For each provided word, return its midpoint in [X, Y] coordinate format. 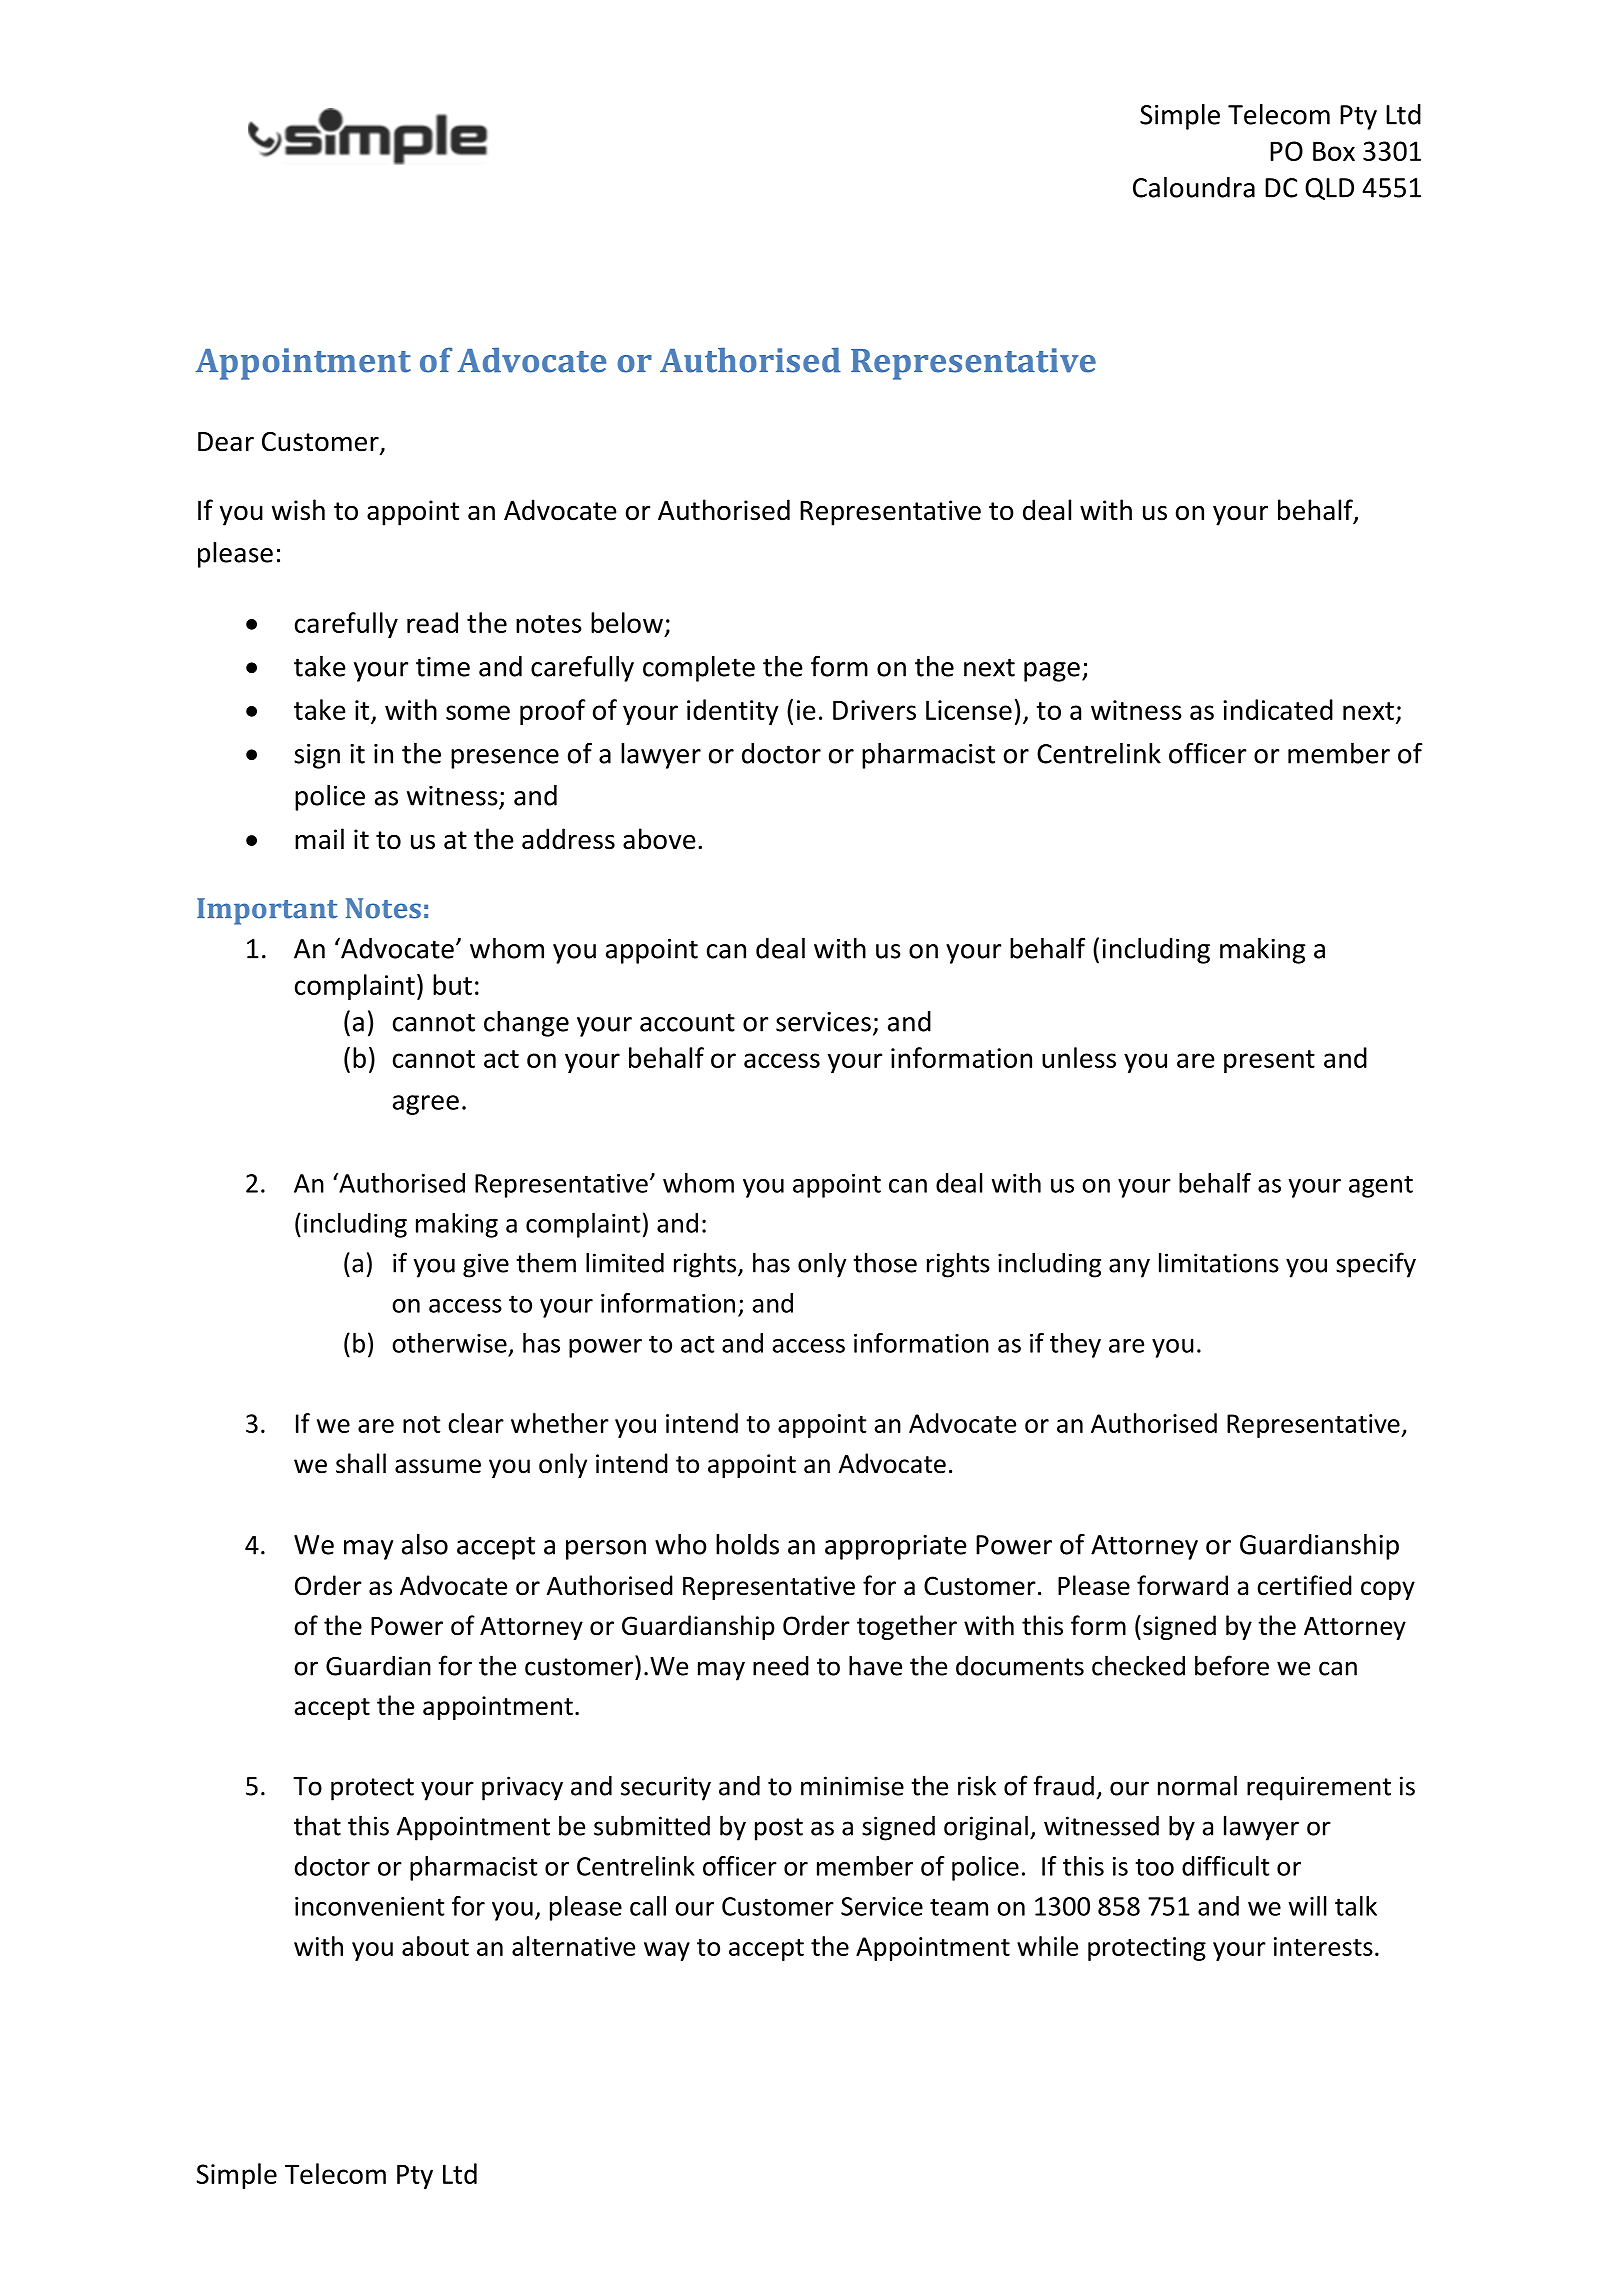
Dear [226, 442]
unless [1079, 1057]
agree [426, 1105]
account [687, 1022]
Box [1334, 151]
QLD [1329, 189]
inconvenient [369, 1906]
